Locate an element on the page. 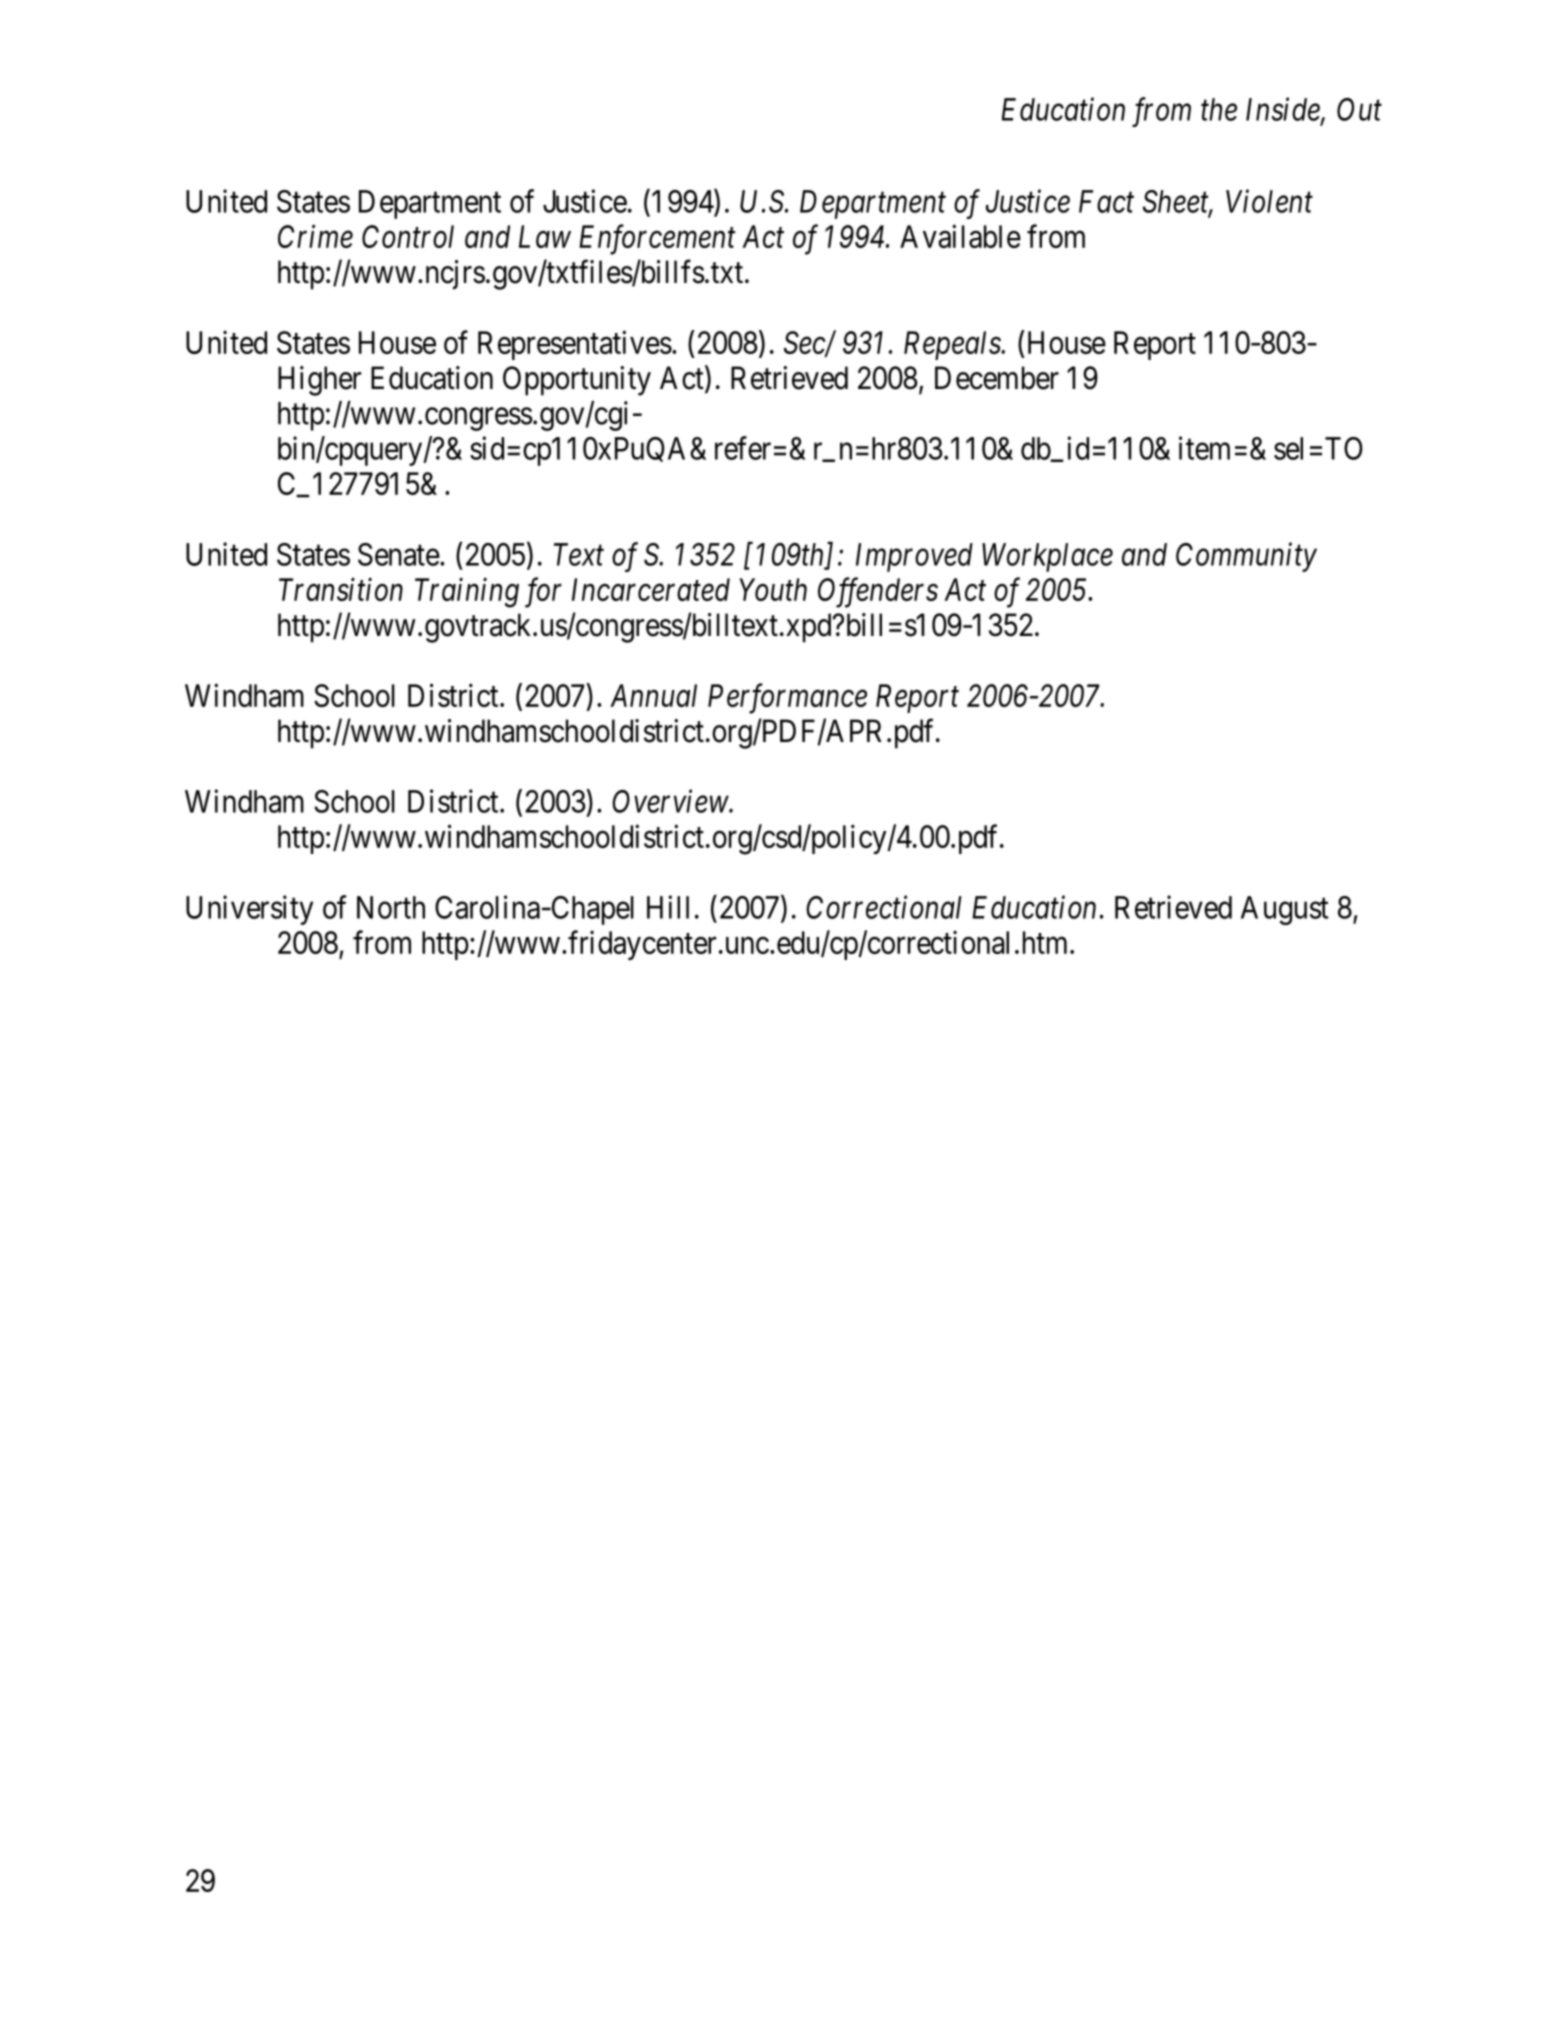  Community is located at coordinates (1246, 557).
